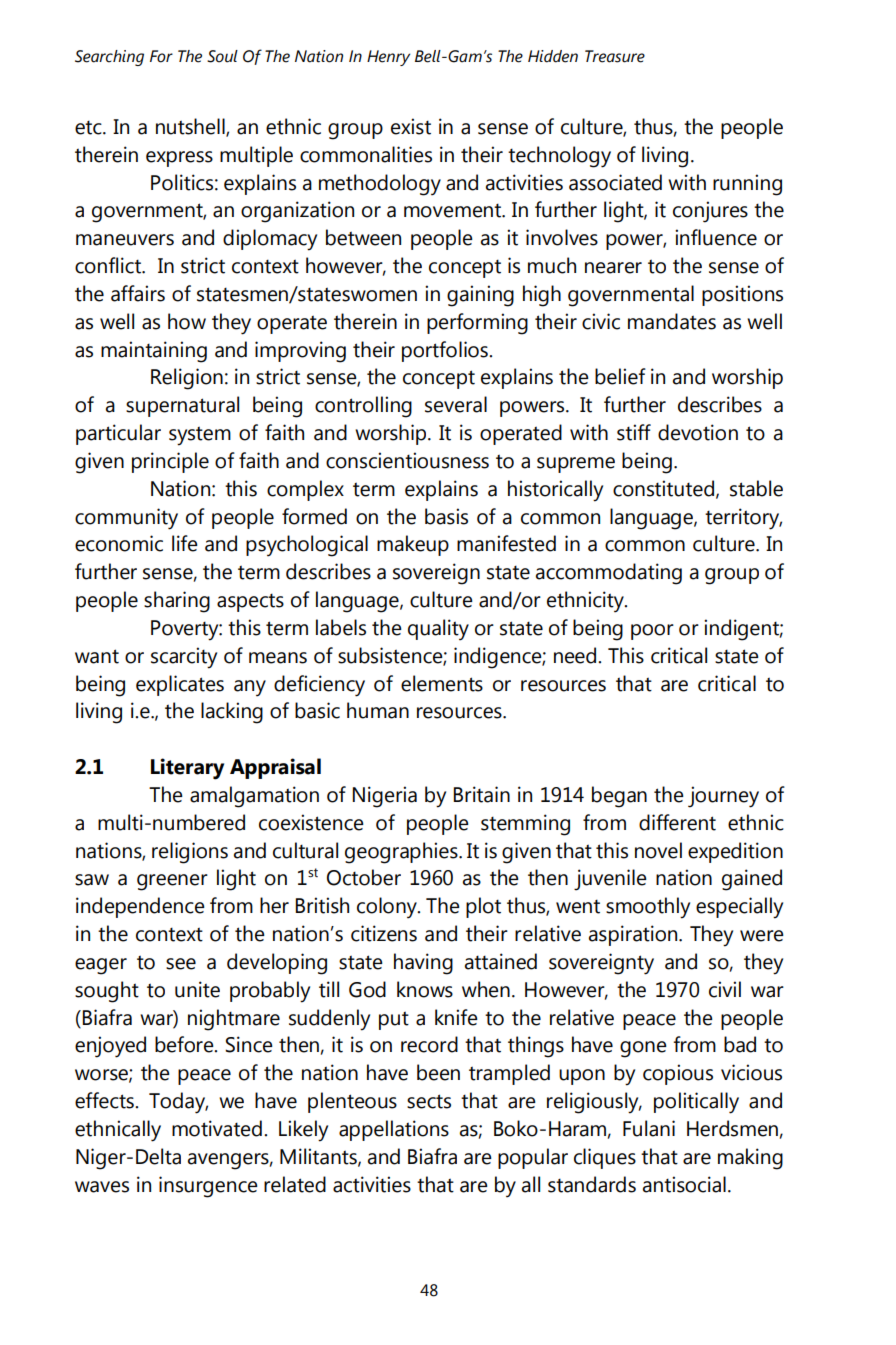 This screenshot has width=896, height=1345. Describe the element at coordinates (480, 296) in the screenshot. I see `gaining` at that location.
